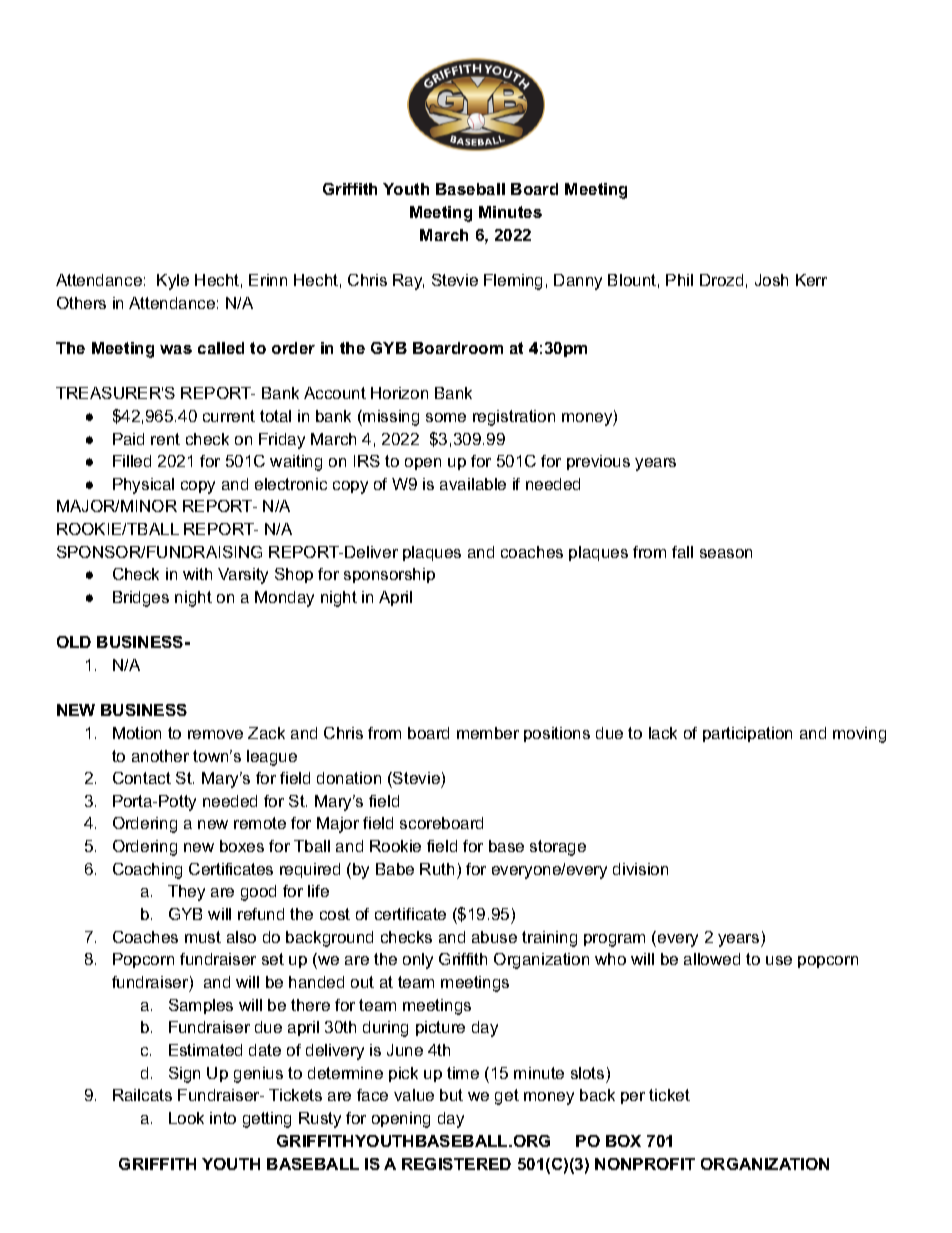 The image size is (952, 1233). What do you see at coordinates (143, 486) in the screenshot?
I see `Physical` at bounding box center [143, 486].
